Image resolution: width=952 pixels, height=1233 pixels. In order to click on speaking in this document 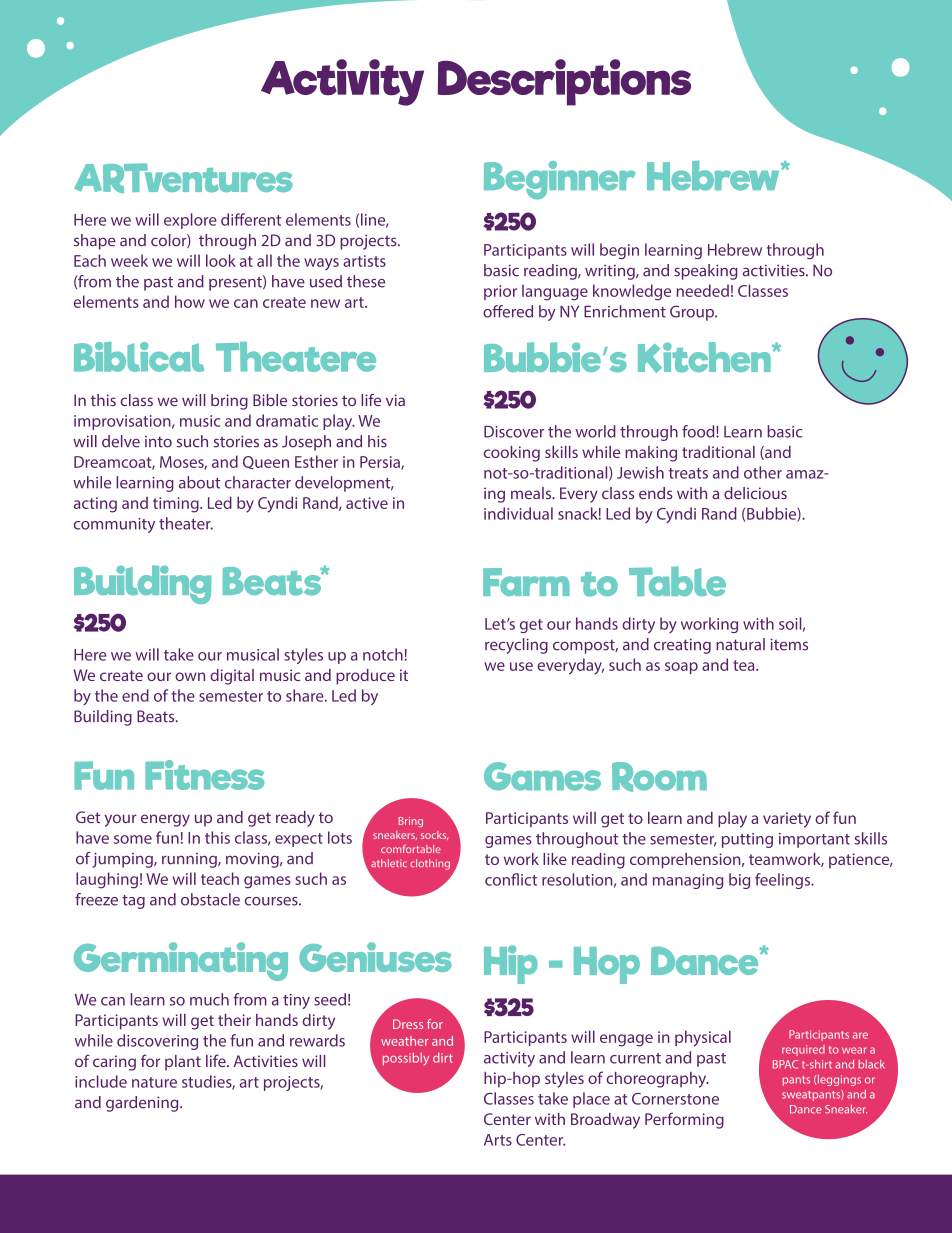, I will do `click(706, 272)`.
